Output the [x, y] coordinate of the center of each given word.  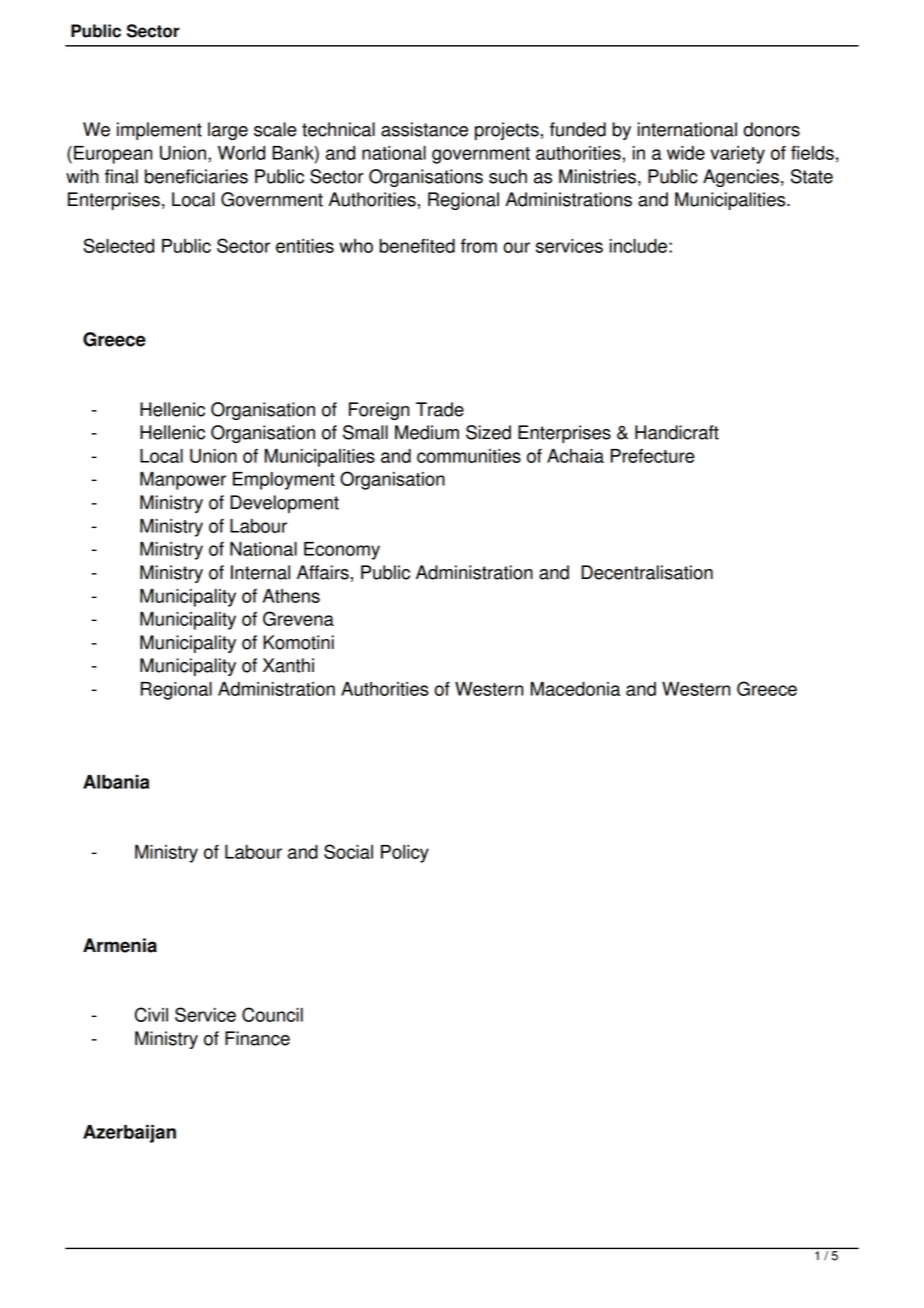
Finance [257, 1038]
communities [469, 456]
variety [737, 155]
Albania [116, 782]
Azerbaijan [129, 1134]
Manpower [183, 481]
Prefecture [652, 456]
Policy [405, 854]
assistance [424, 129]
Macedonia [575, 689]
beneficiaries [196, 176]
